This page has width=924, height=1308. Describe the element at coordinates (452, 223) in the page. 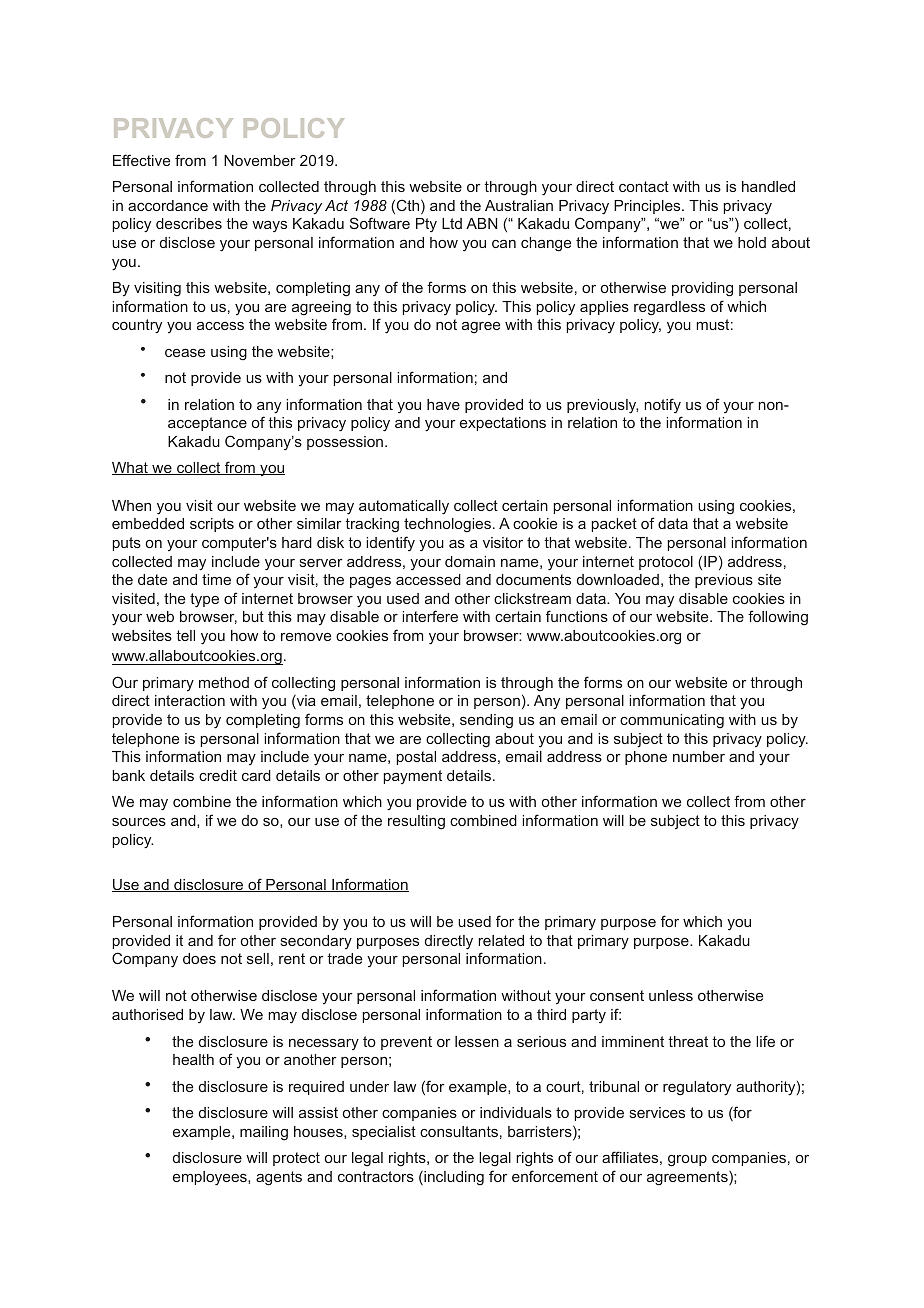

I see `Ltd` at that location.
